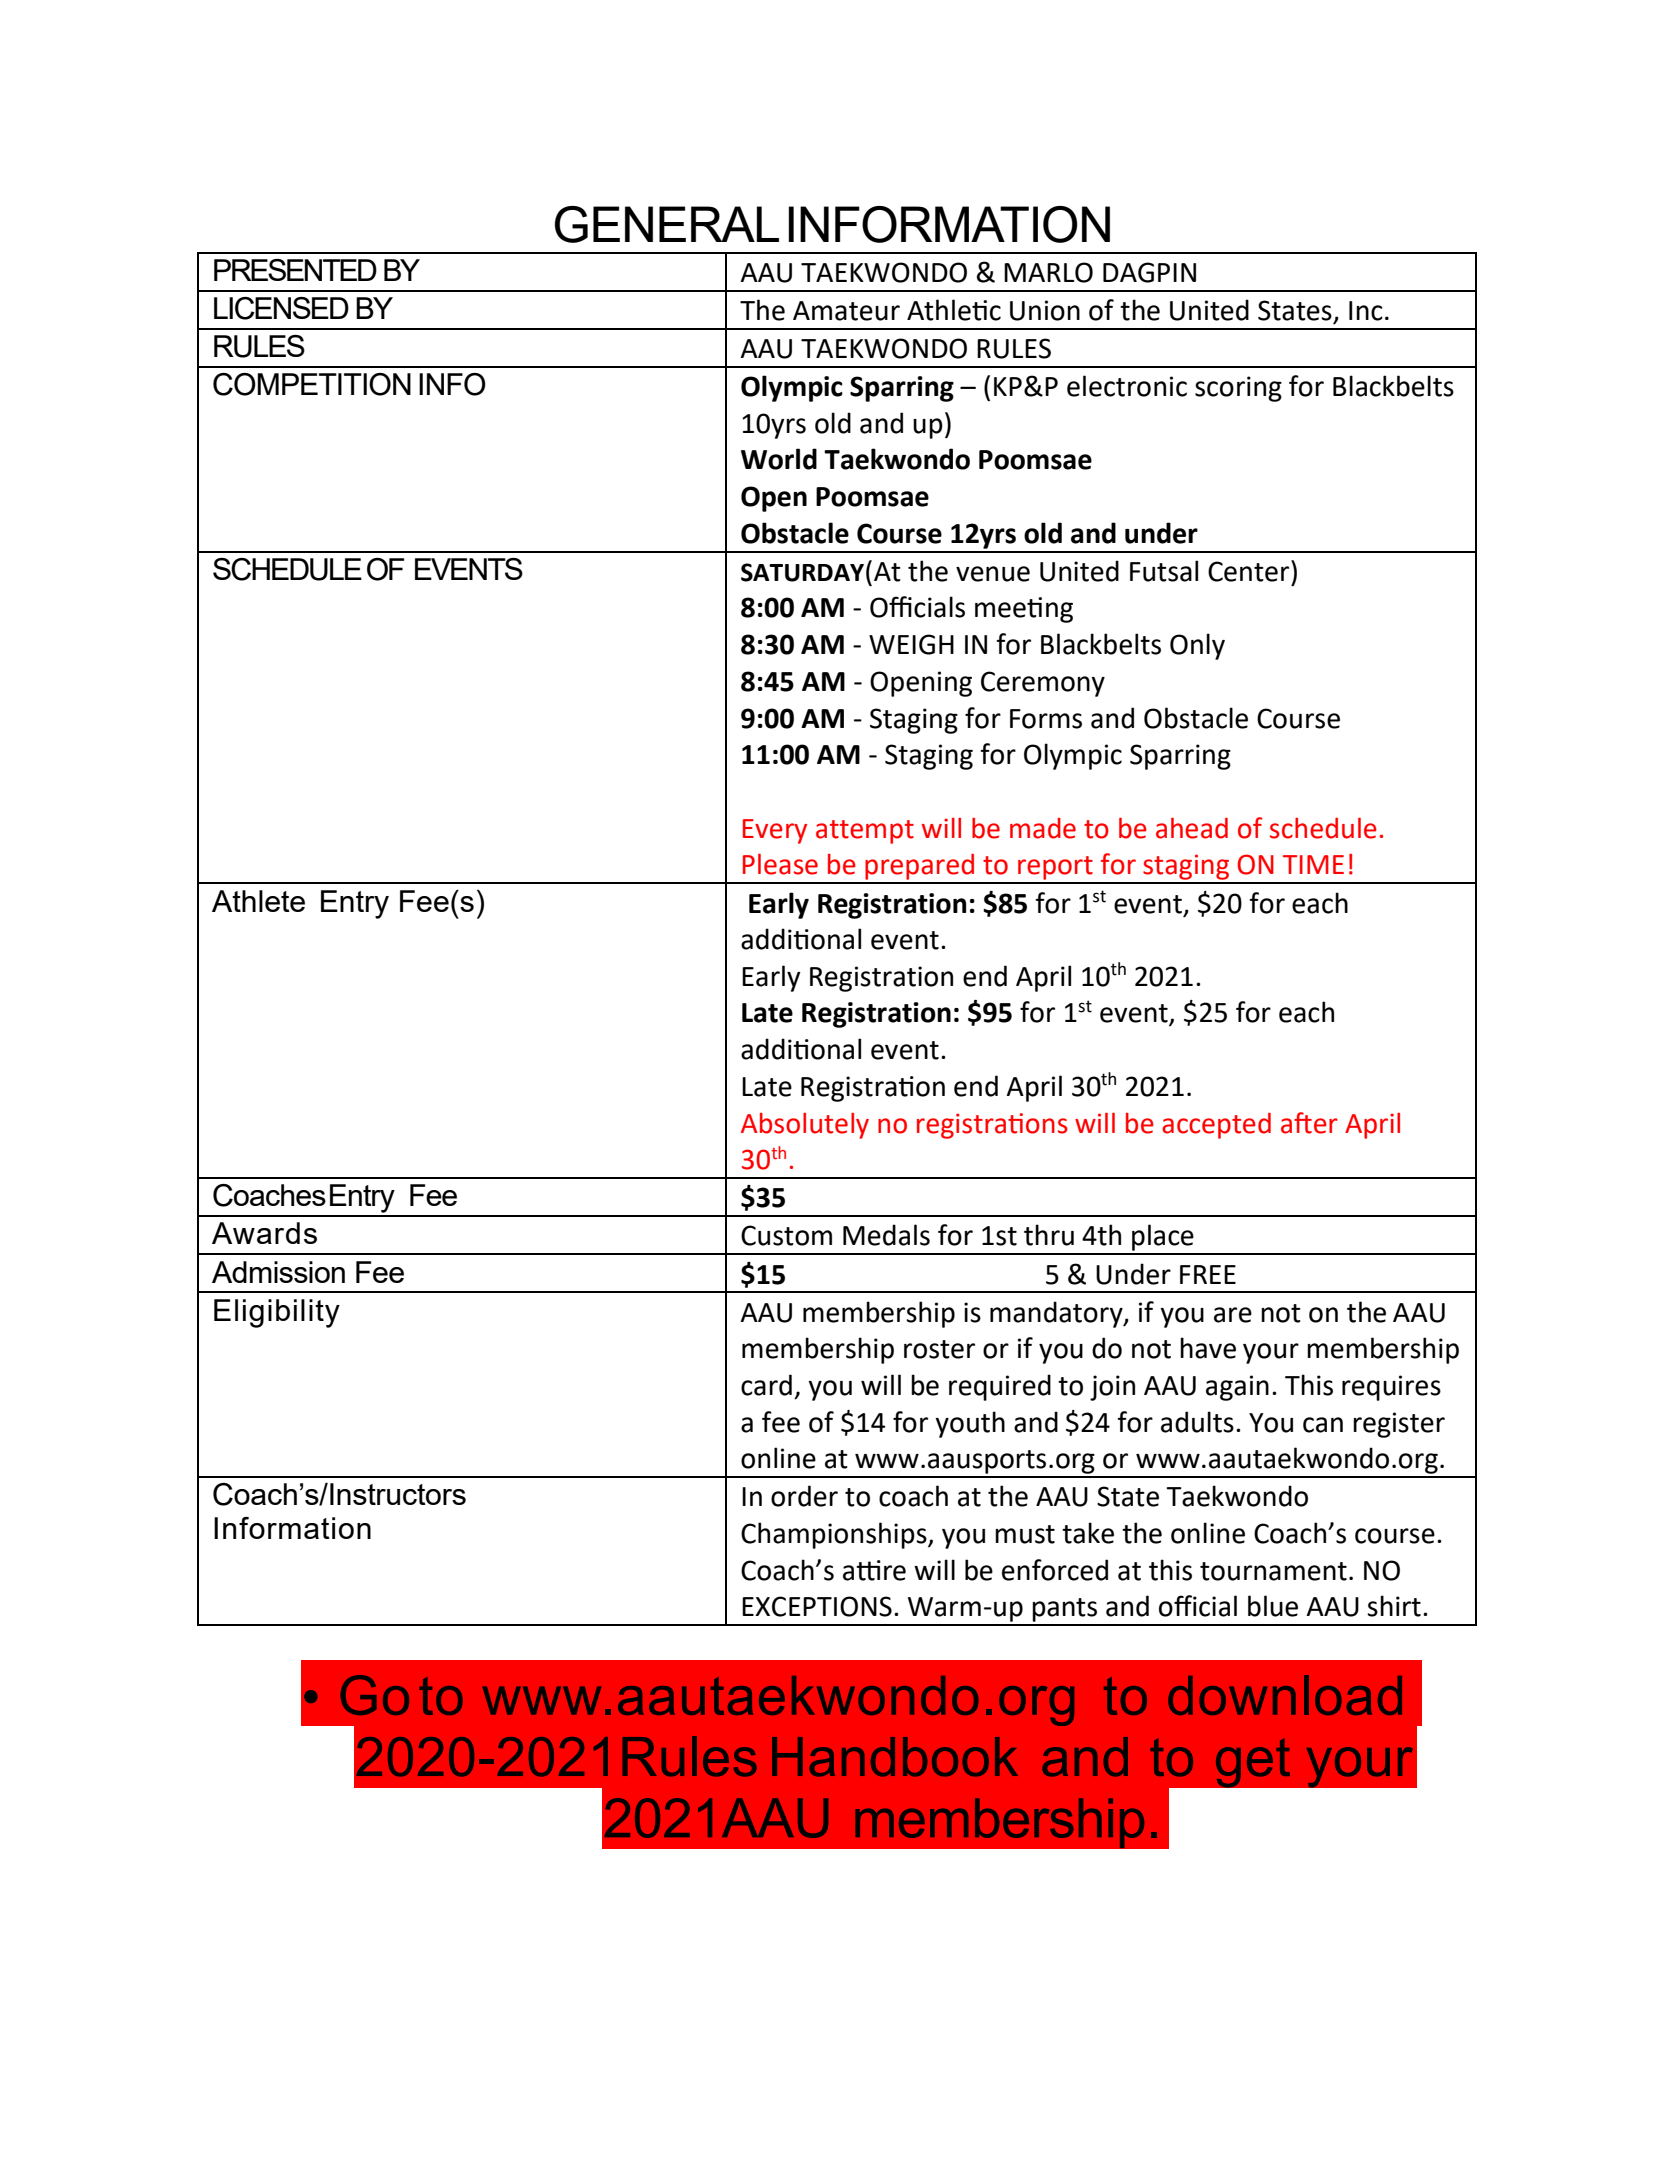 The width and height of the screenshot is (1673, 2164). Describe the element at coordinates (264, 1233) in the screenshot. I see `Awards` at that location.
